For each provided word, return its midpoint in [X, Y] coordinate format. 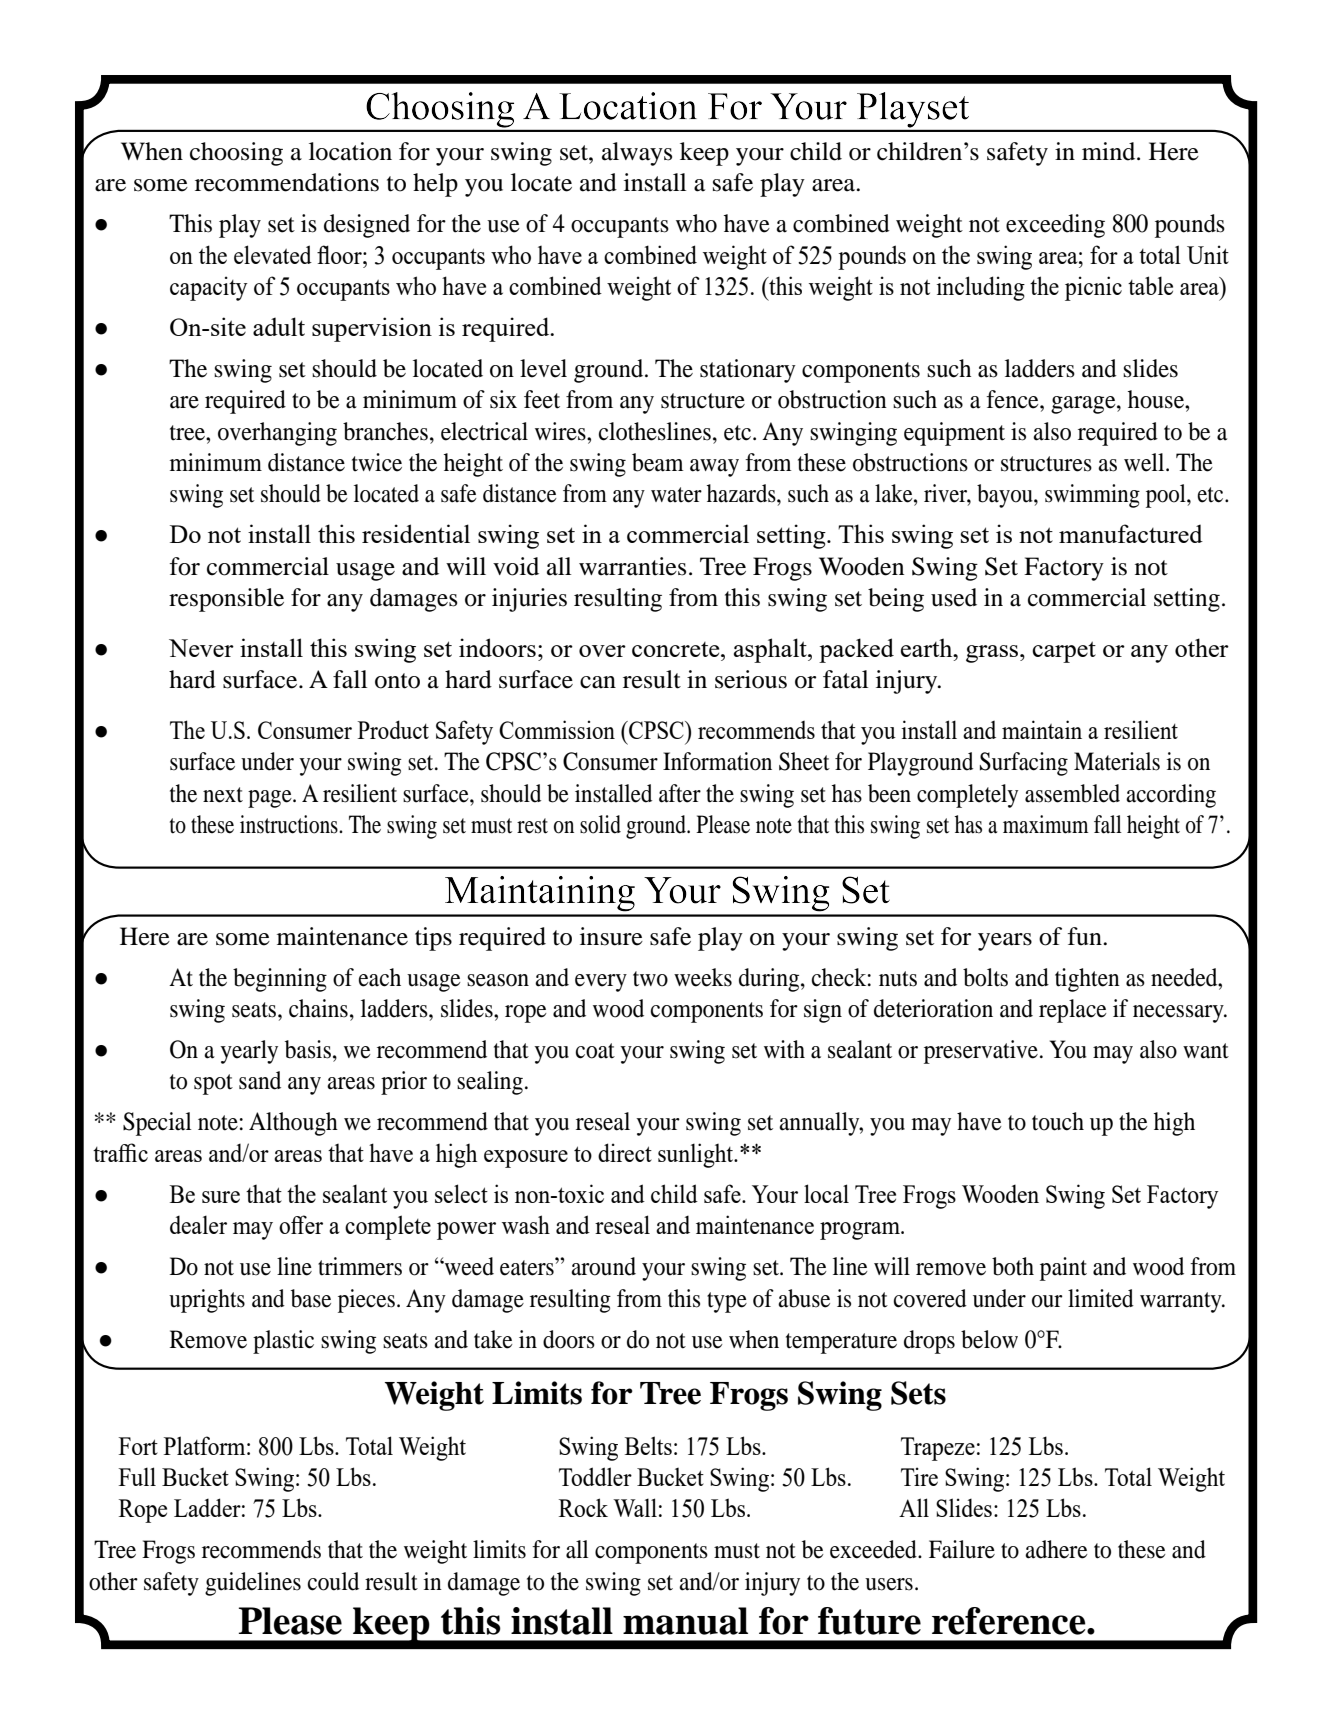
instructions [290, 824]
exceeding [1055, 226]
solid [600, 824]
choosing [236, 154]
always [637, 154]
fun [1086, 936]
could [333, 1581]
